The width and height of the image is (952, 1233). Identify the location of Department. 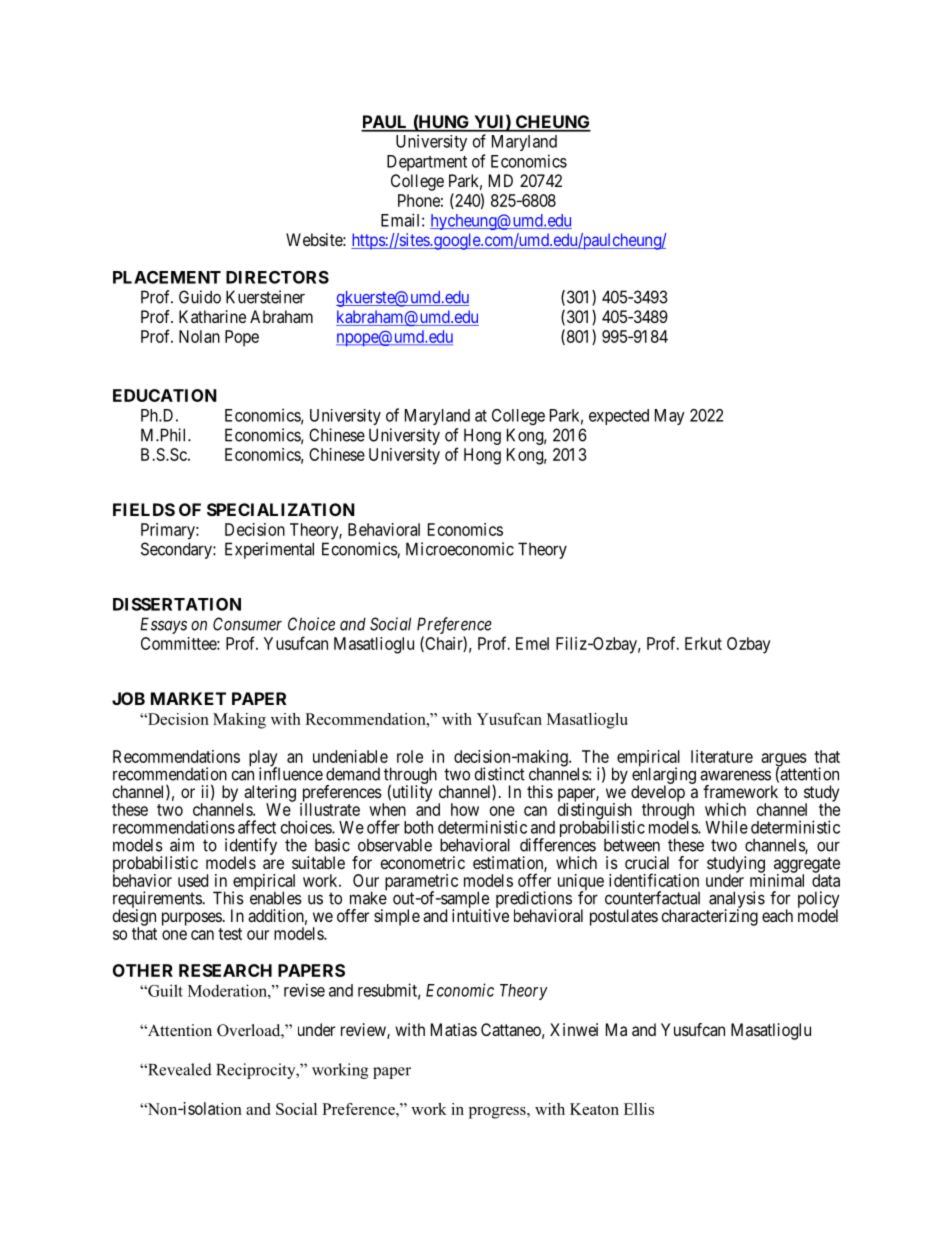
(427, 163).
